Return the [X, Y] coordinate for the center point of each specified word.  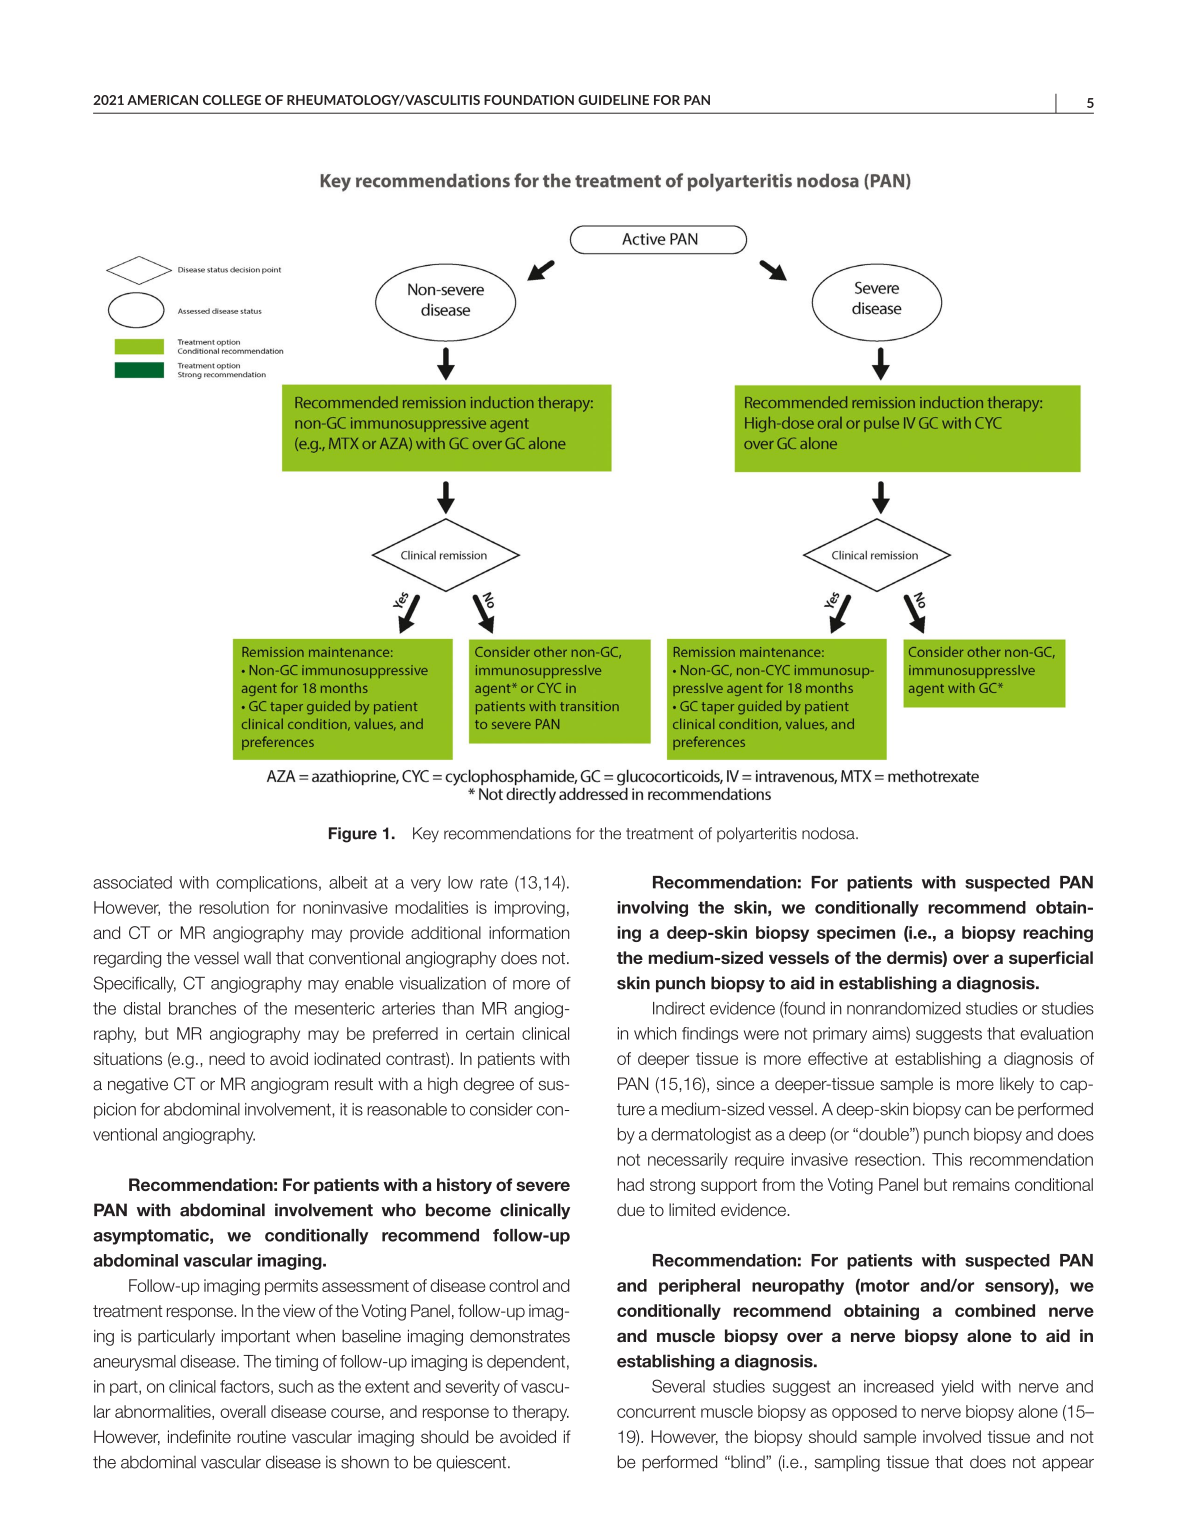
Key [426, 835]
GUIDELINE [613, 100]
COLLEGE [232, 100]
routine [261, 1436]
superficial [1051, 959]
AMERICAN [162, 100]
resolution [234, 907]
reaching [1058, 934]
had [630, 1184]
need [227, 1058]
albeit [348, 882]
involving [652, 909]
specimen [856, 934]
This [947, 1159]
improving [530, 909]
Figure [353, 835]
